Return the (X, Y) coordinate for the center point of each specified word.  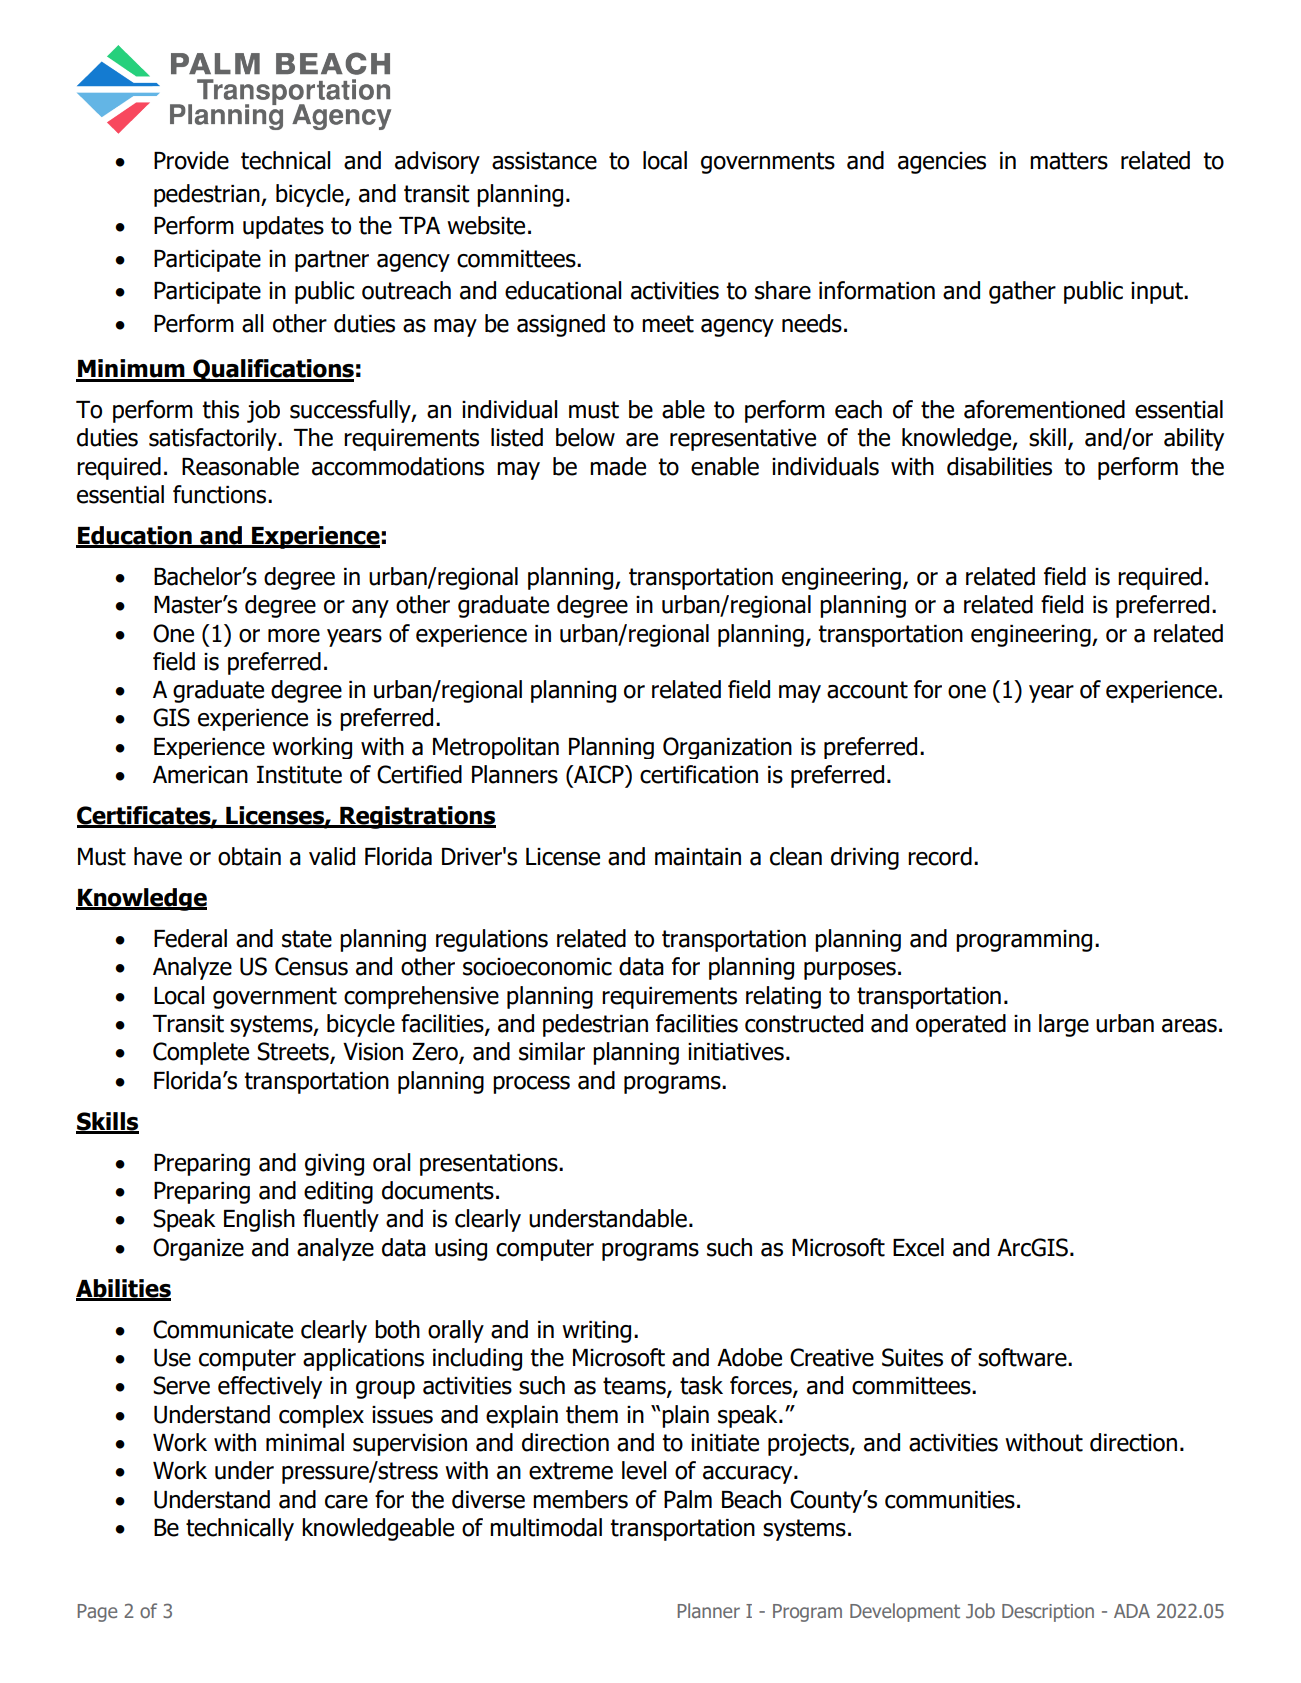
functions (221, 494)
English (259, 1220)
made (618, 466)
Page (97, 1613)
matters (1069, 161)
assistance (544, 161)
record (940, 856)
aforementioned (1044, 409)
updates (283, 227)
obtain (249, 856)
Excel (918, 1247)
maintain (698, 857)
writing (596, 1332)
